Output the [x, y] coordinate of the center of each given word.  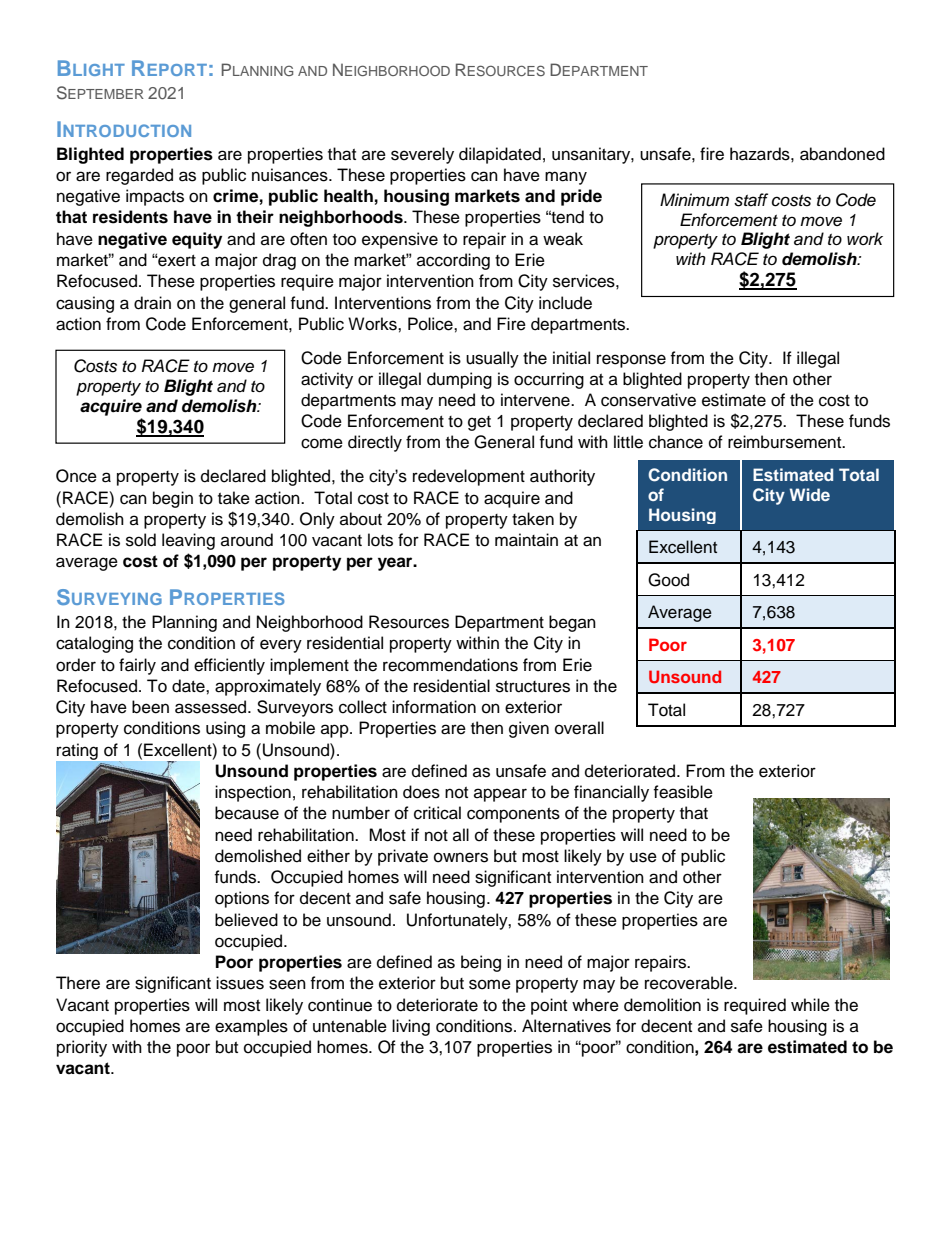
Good [668, 580]
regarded [139, 176]
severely [422, 155]
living [411, 1027]
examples [251, 1027]
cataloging [94, 644]
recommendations [450, 665]
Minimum [694, 200]
